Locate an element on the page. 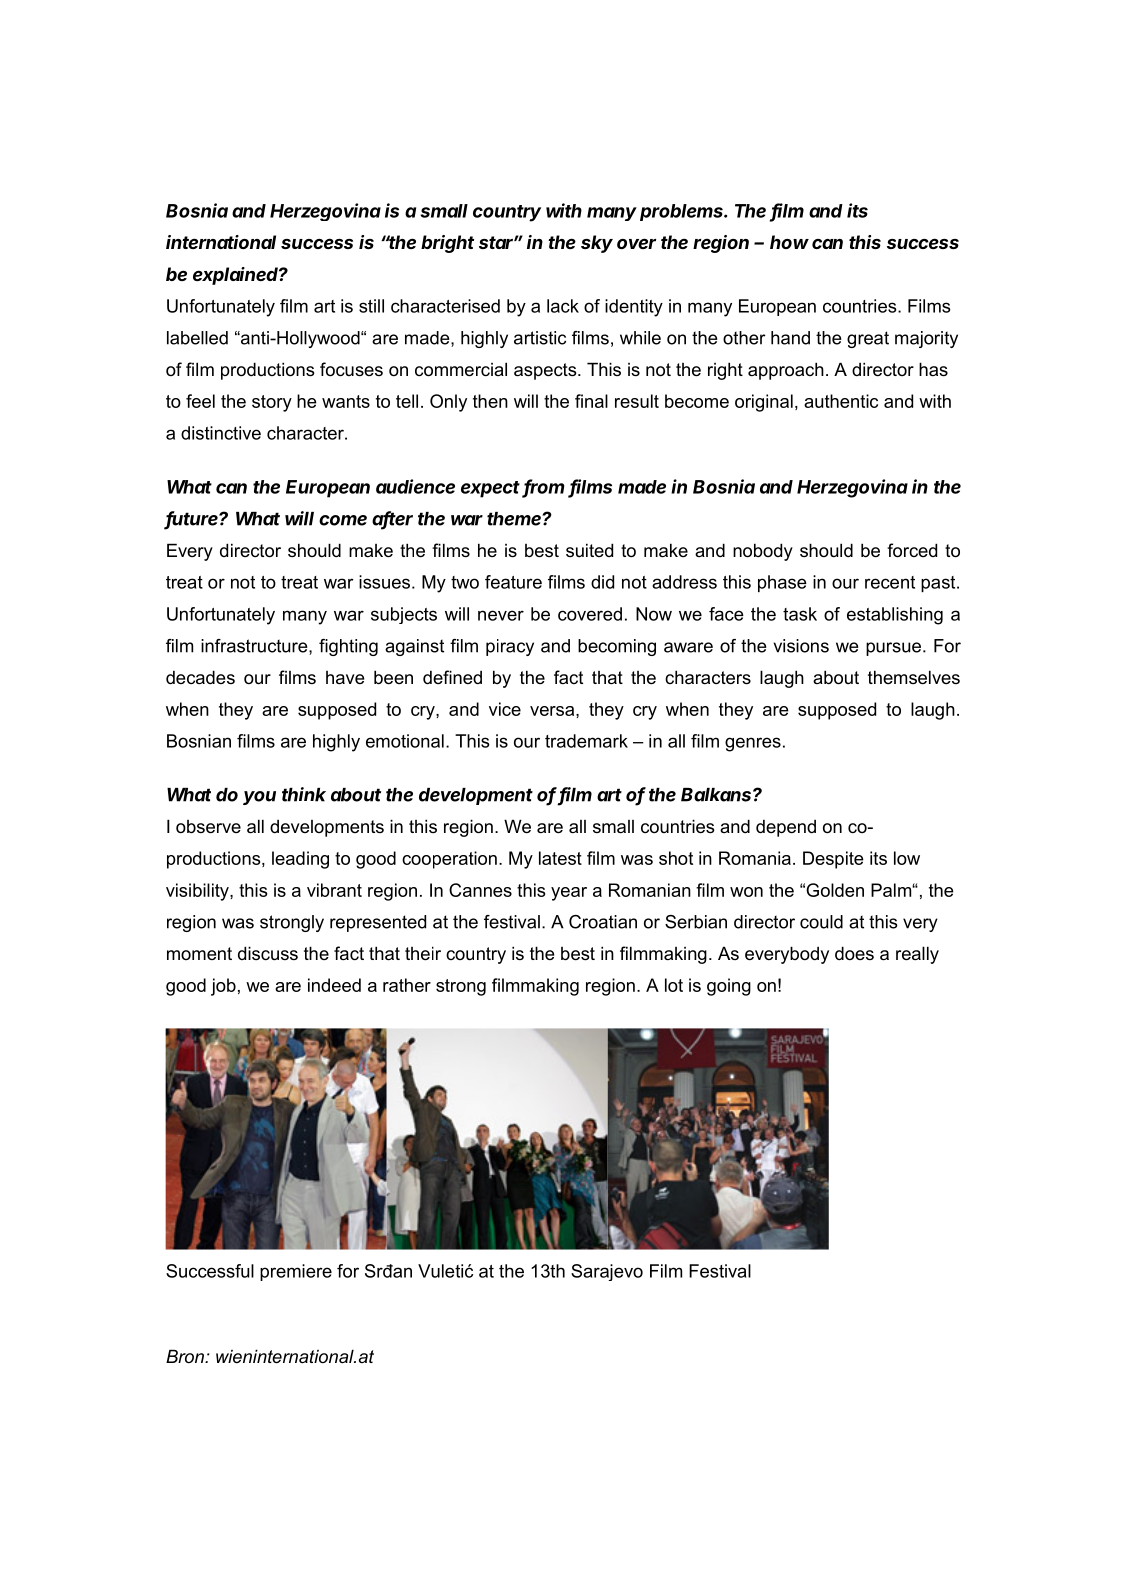 This document has width=1126, height=1594. vibrant is located at coordinates (334, 890).
